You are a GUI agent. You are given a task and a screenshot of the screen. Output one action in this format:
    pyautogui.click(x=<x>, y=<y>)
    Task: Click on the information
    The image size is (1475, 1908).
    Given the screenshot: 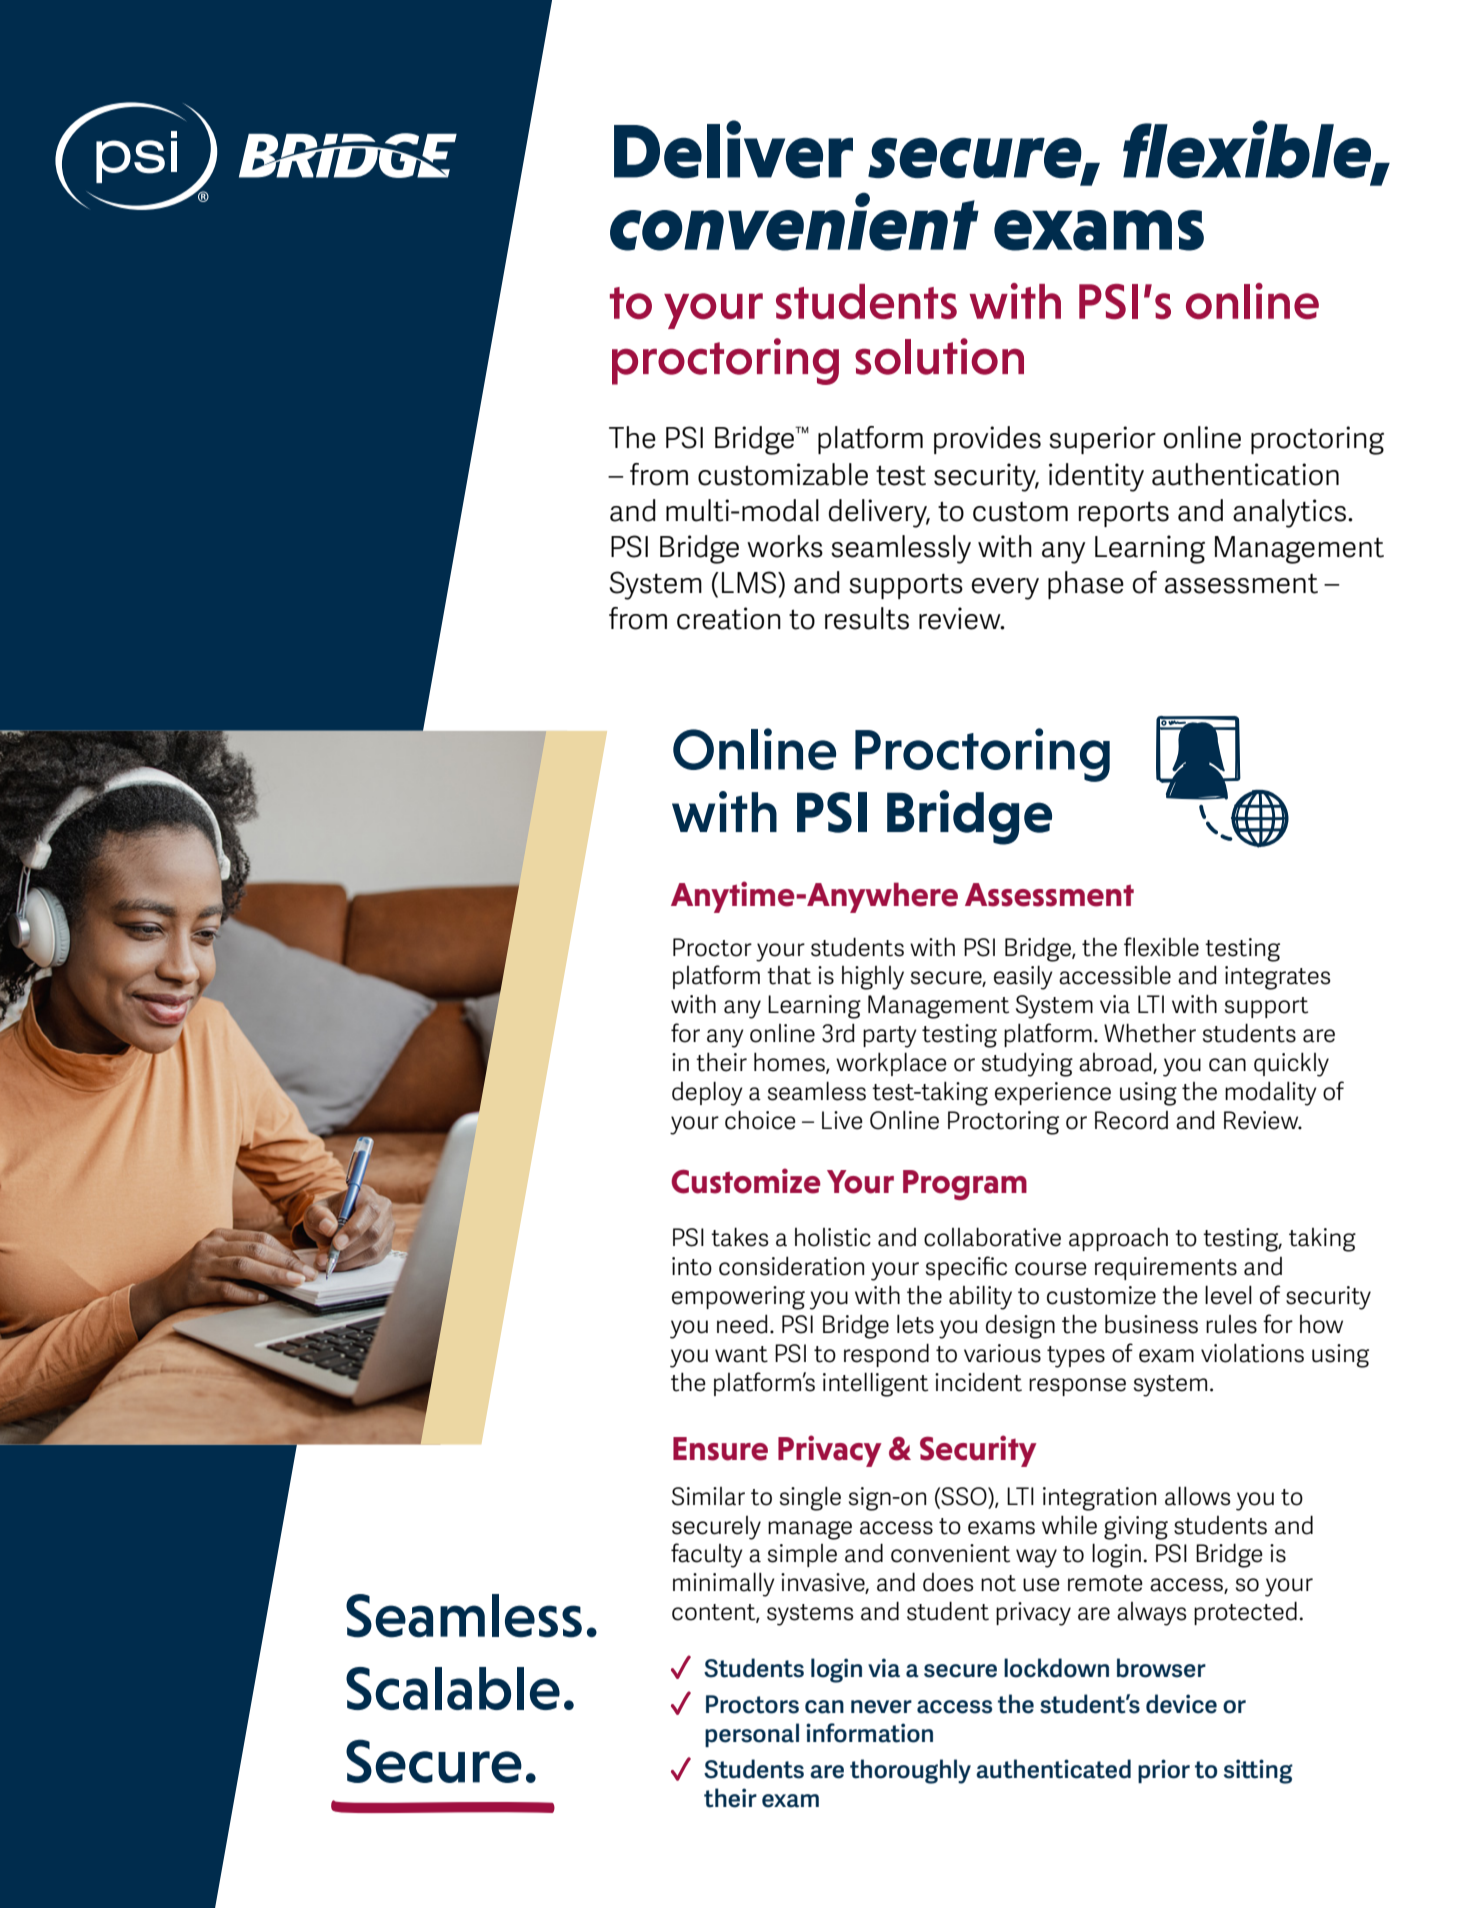 What is the action you would take?
    pyautogui.click(x=869, y=1733)
